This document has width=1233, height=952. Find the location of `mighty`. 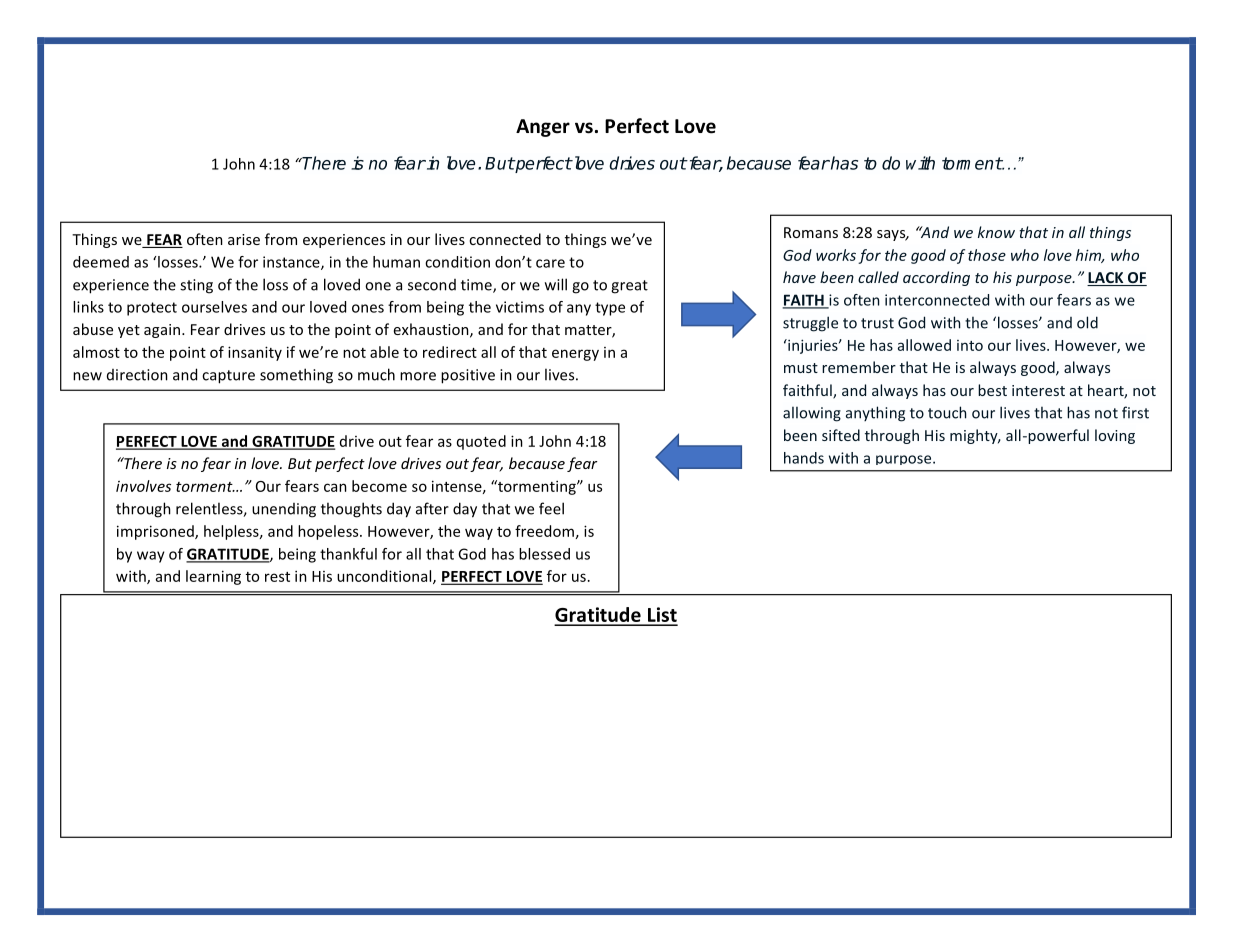

mighty is located at coordinates (975, 436).
